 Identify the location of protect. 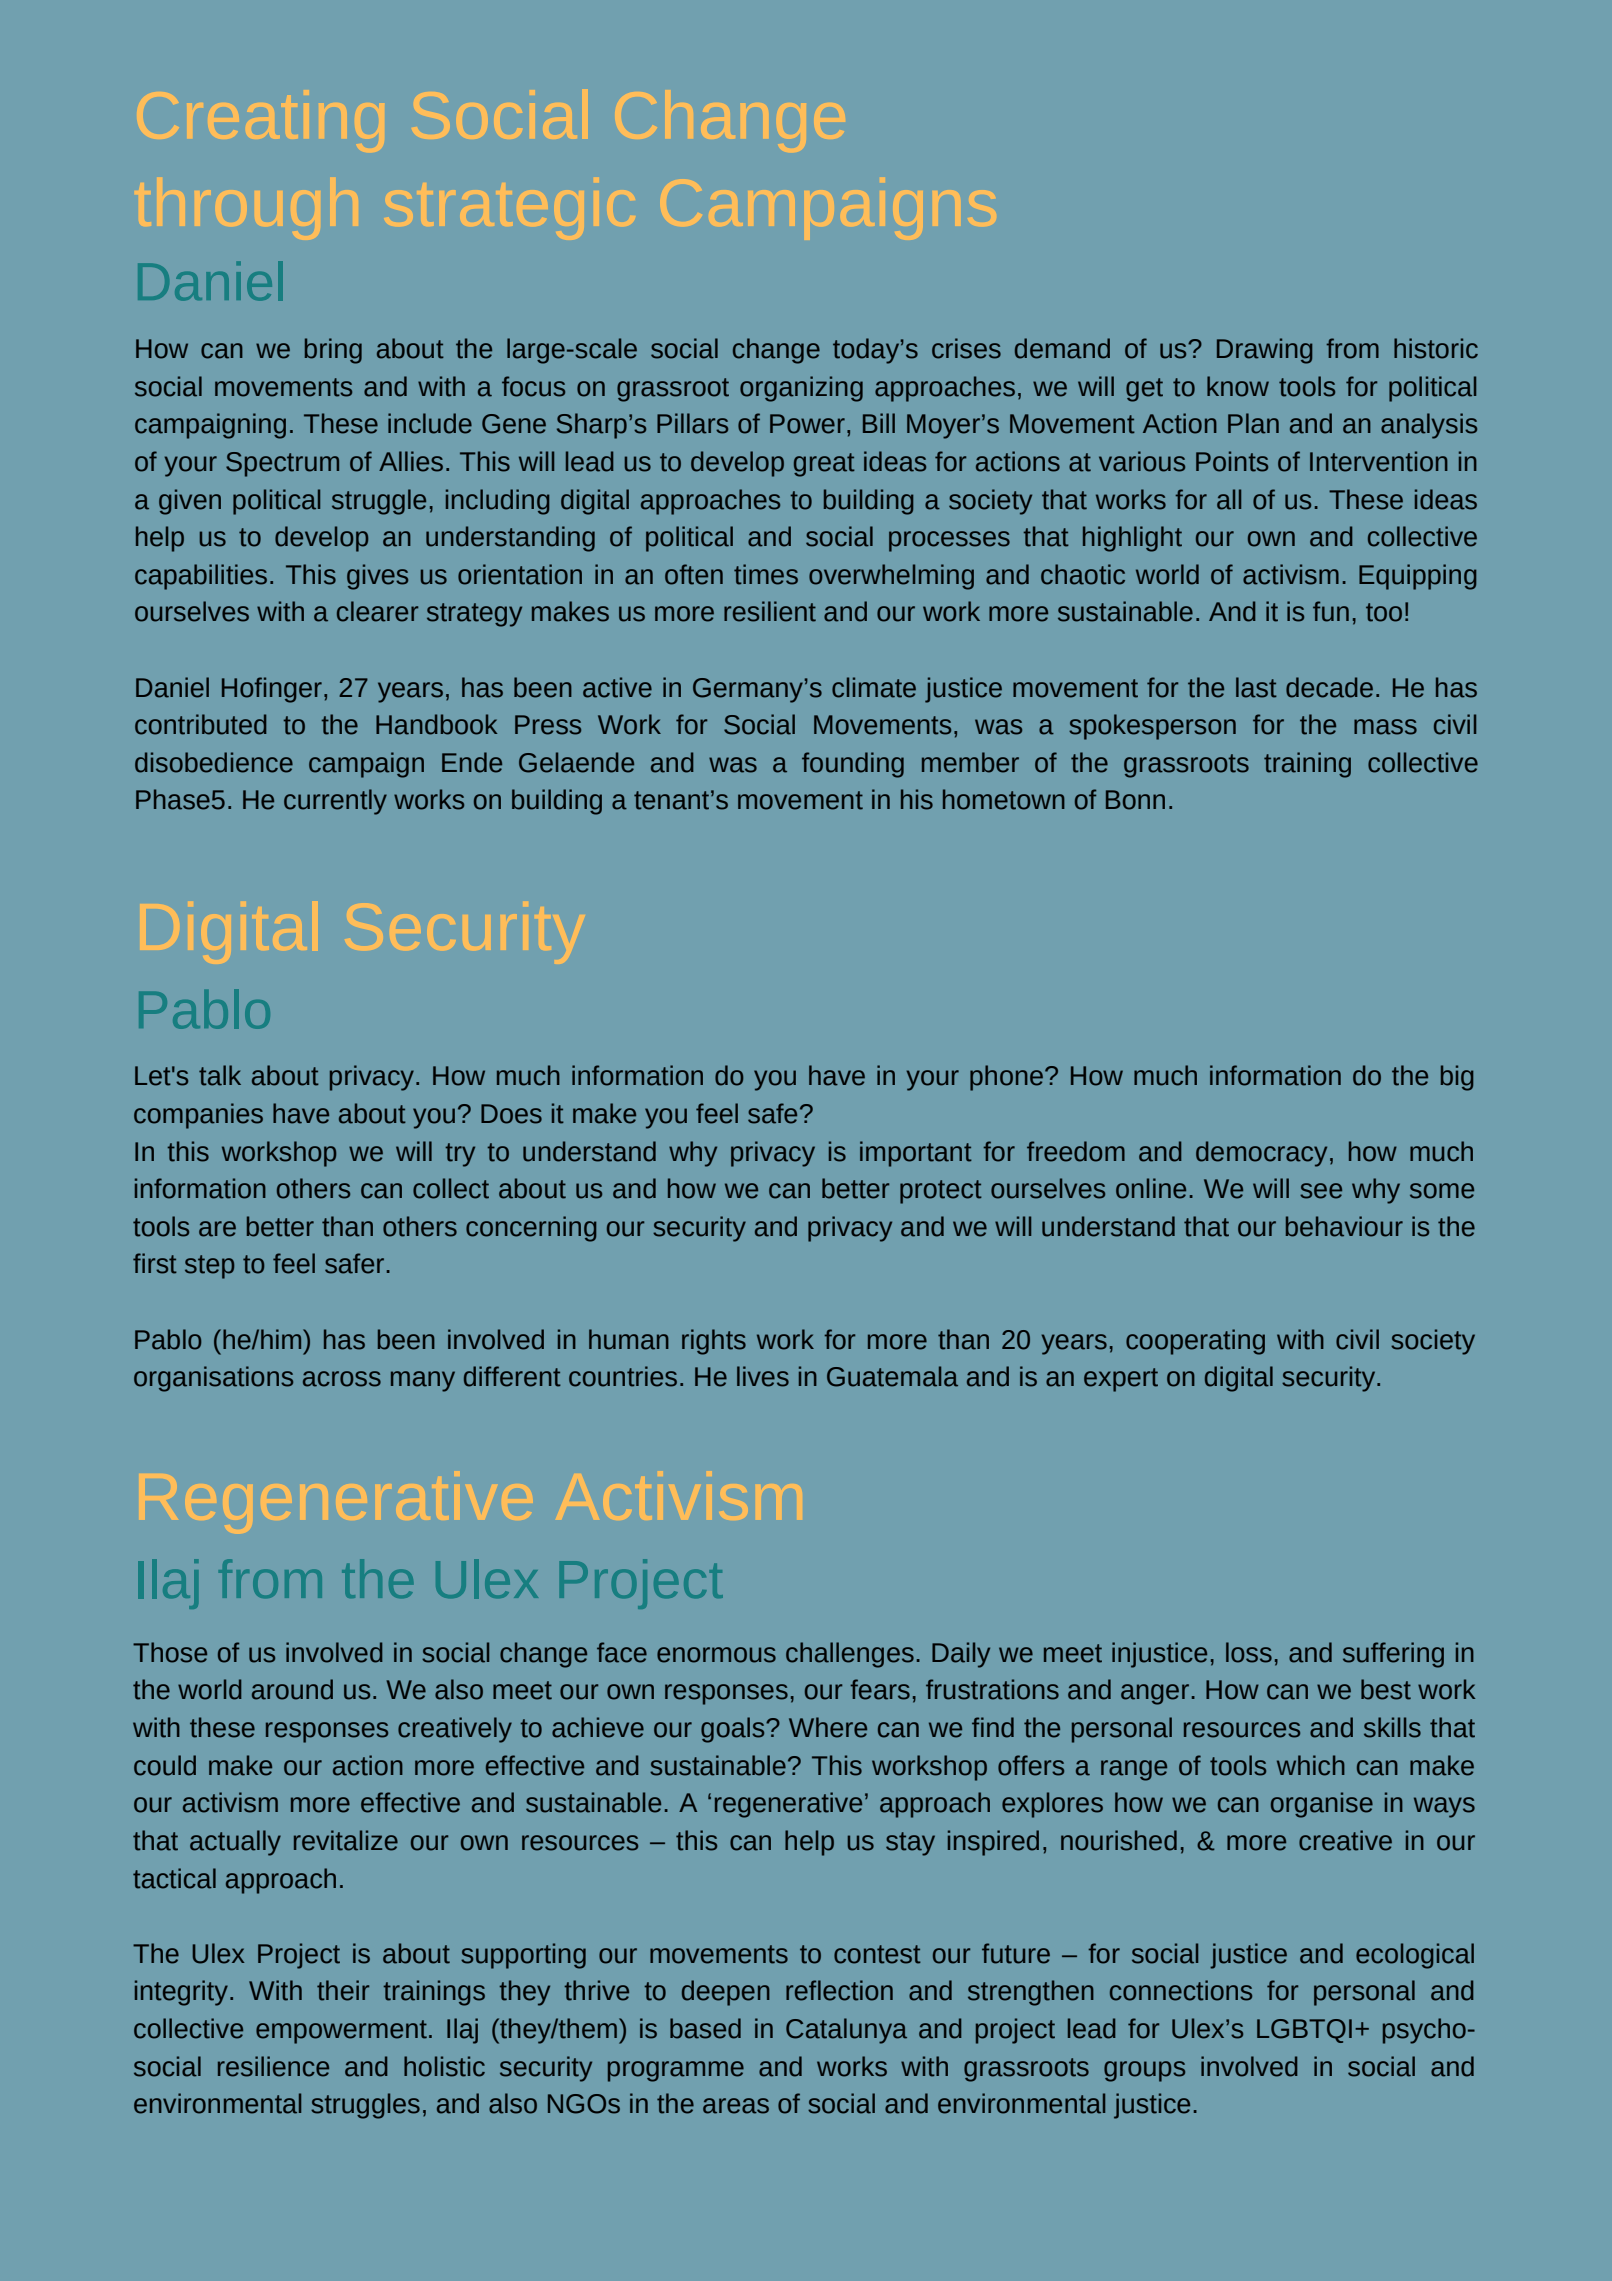
(941, 1192).
